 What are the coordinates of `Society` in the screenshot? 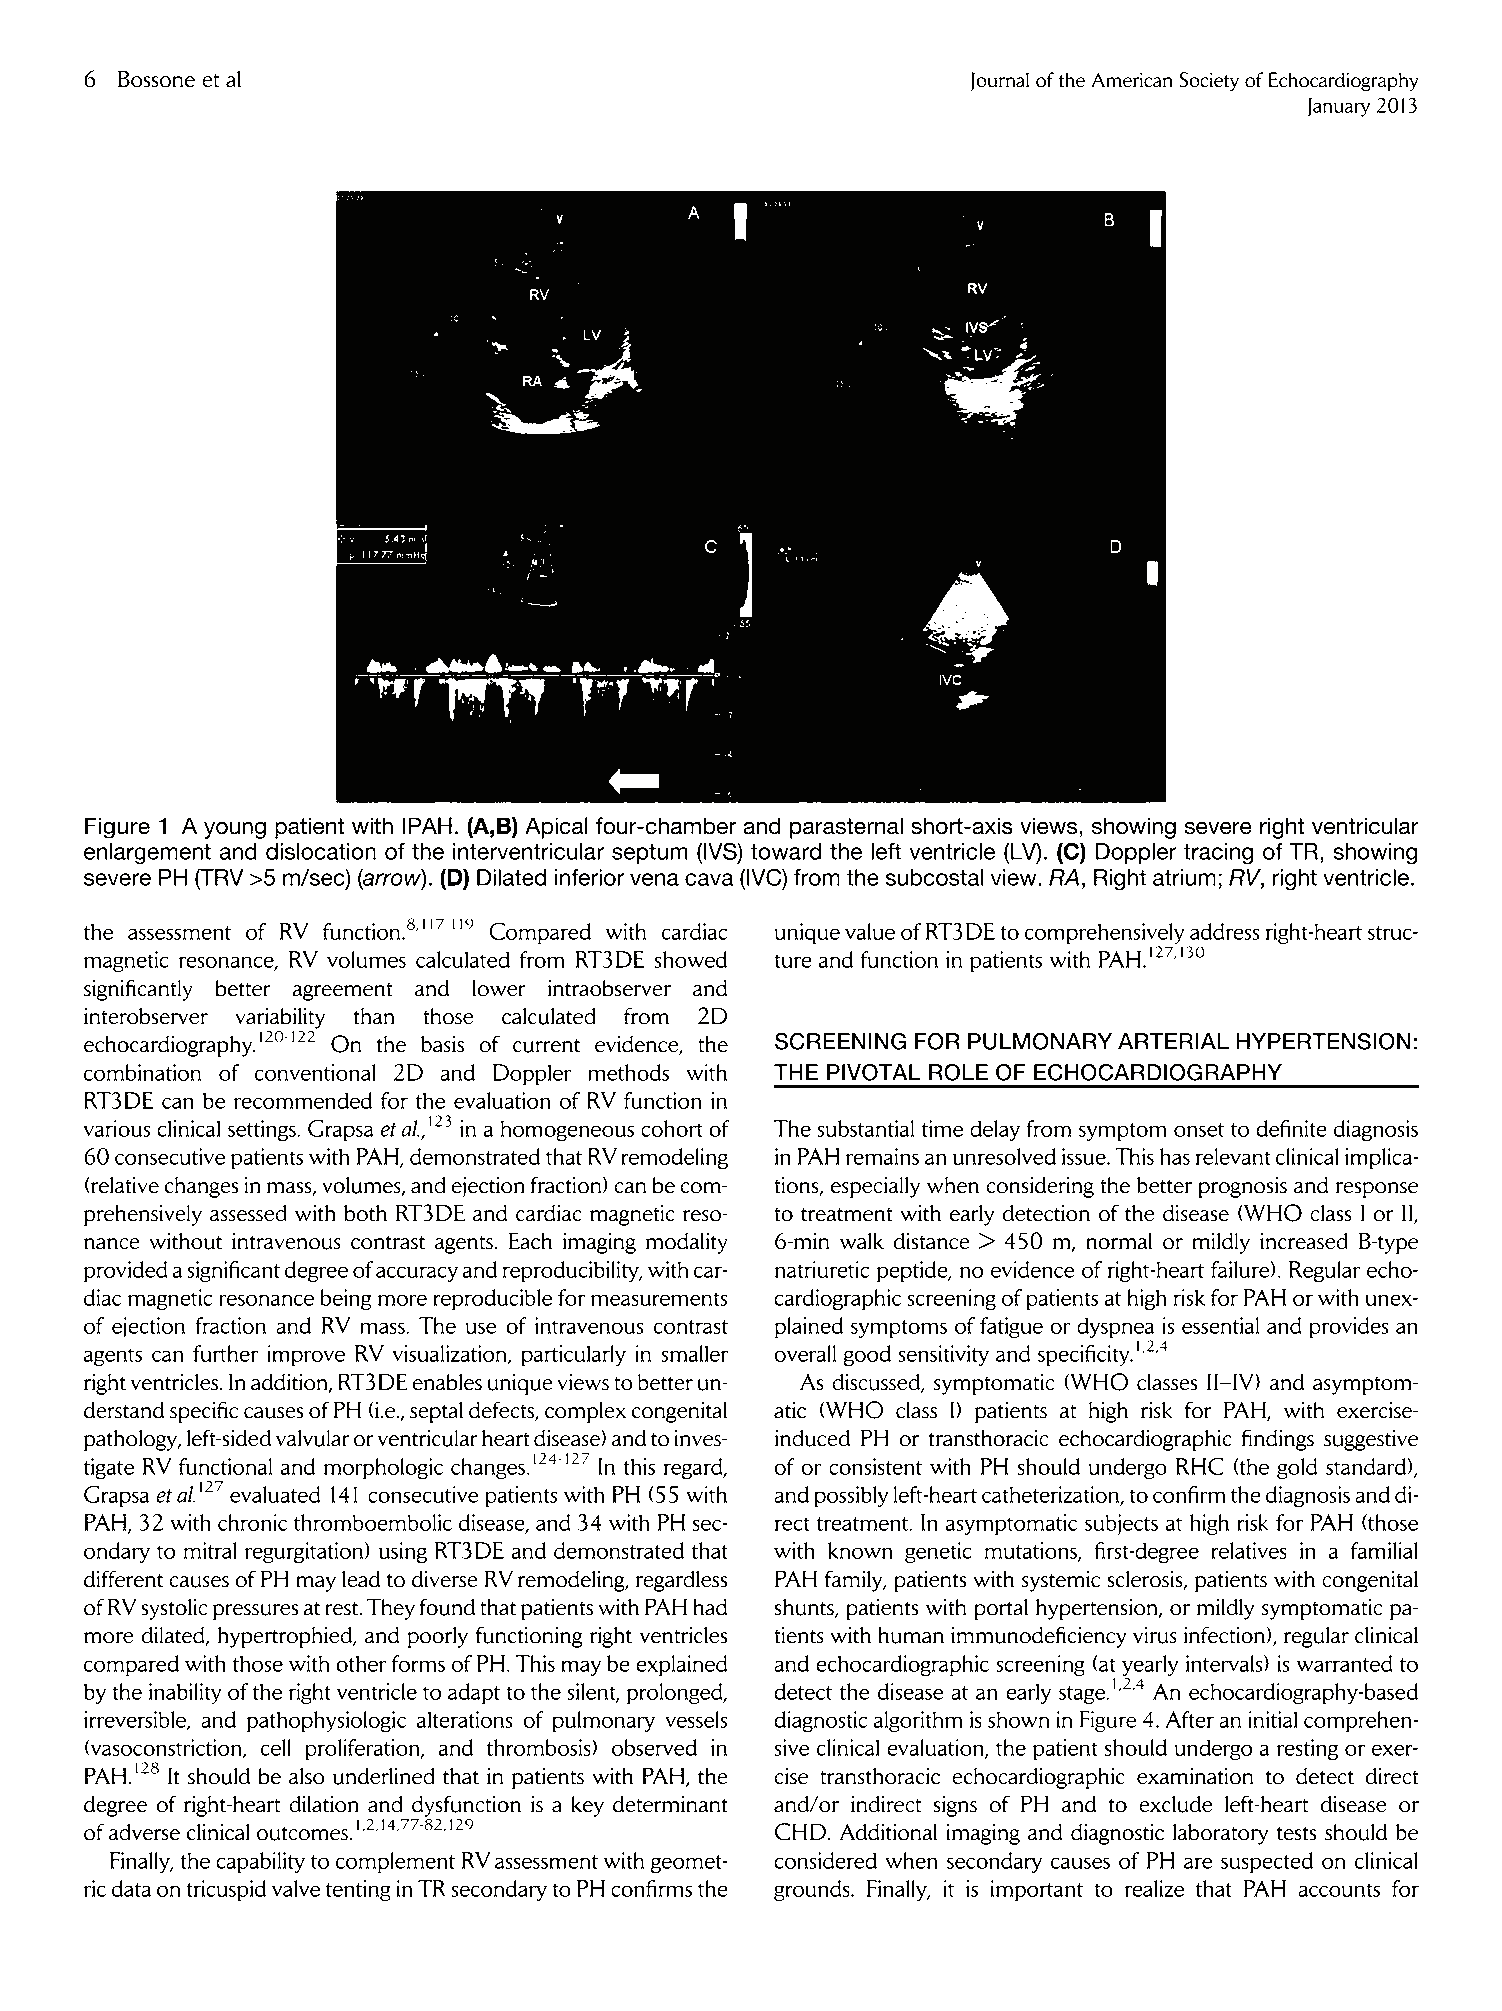 It's located at (1209, 81).
